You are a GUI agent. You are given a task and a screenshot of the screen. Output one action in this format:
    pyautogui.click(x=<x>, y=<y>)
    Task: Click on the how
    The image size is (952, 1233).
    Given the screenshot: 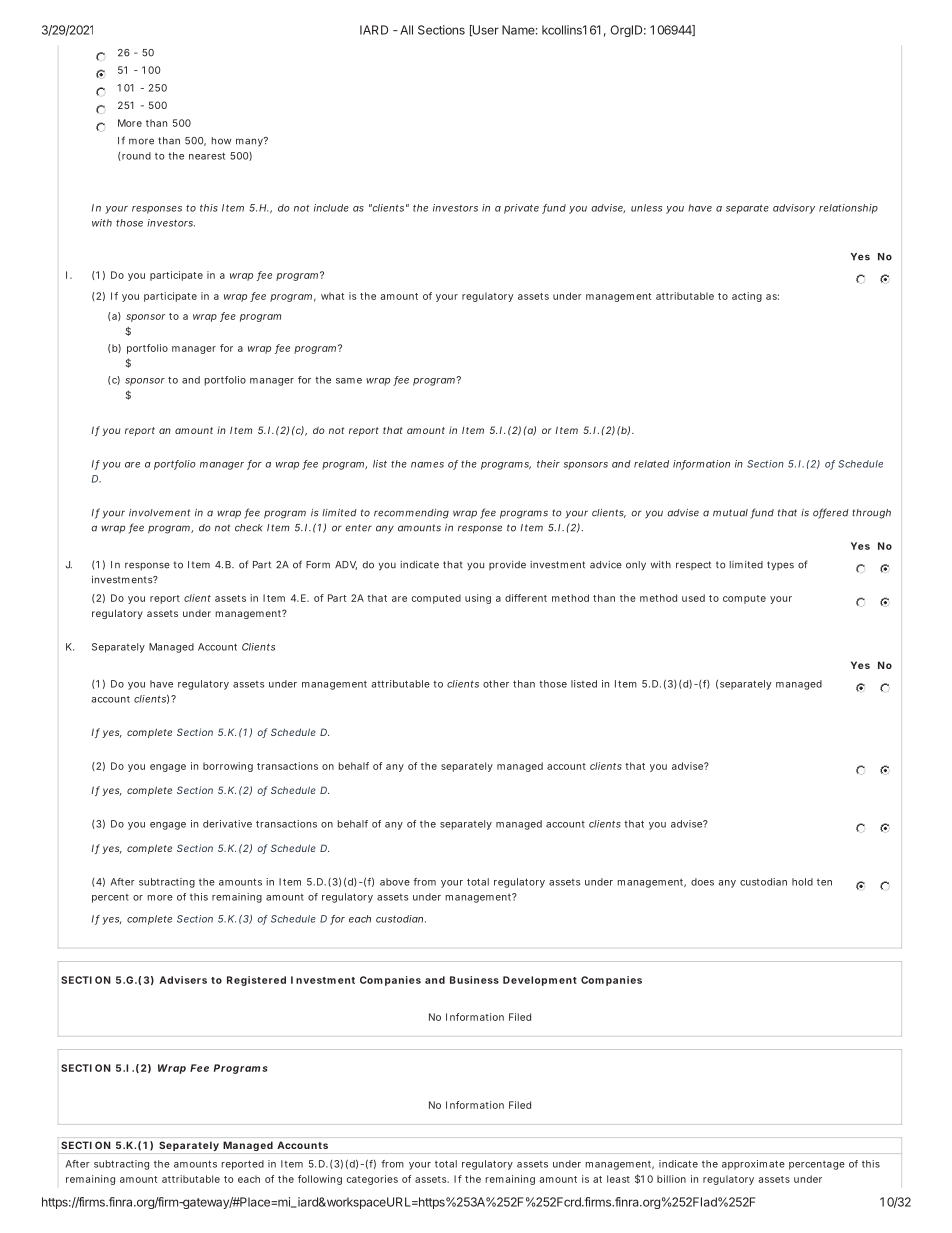 What is the action you would take?
    pyautogui.click(x=221, y=141)
